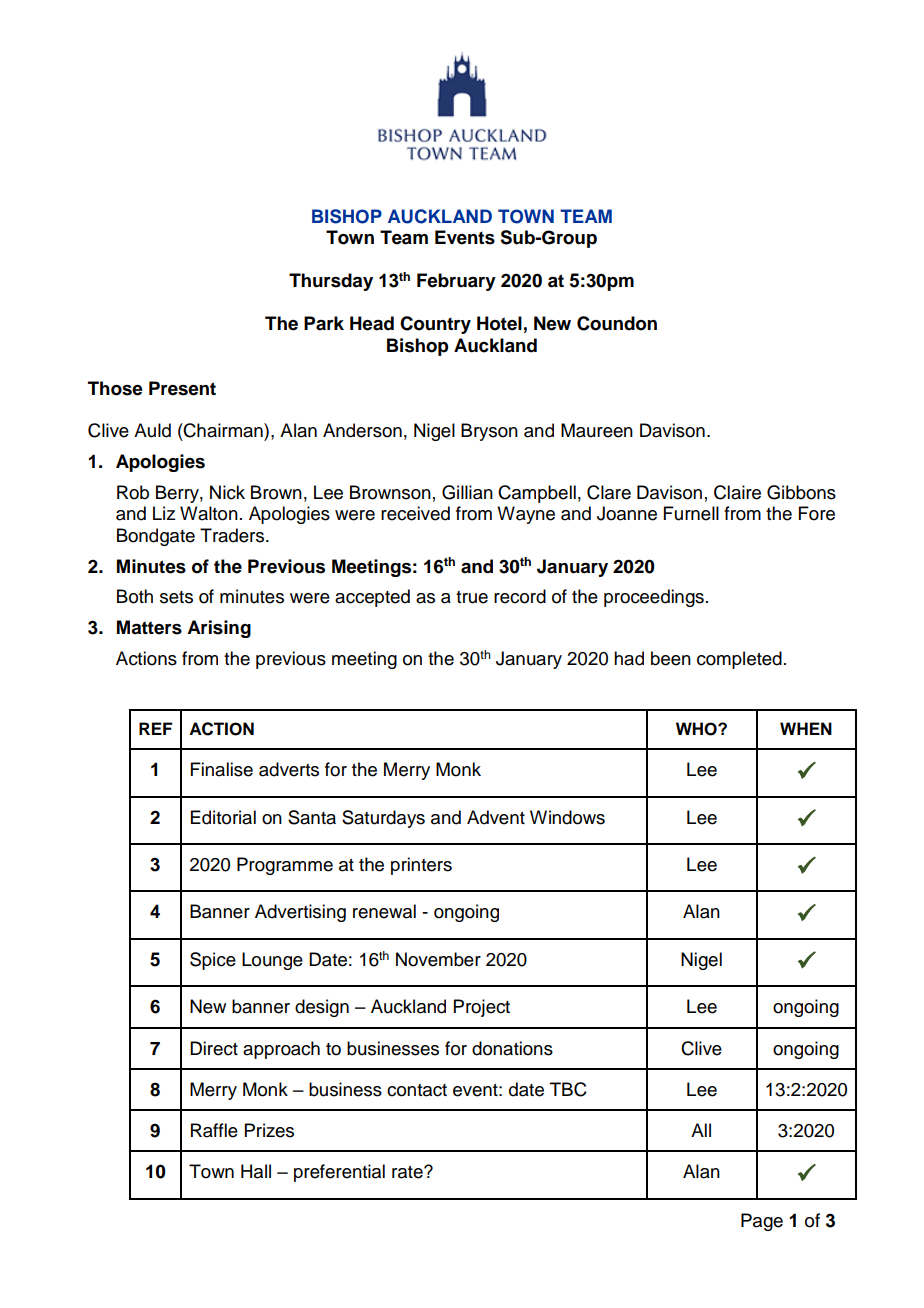 The width and height of the document is (924, 1308). Describe the element at coordinates (415, 513) in the document. I see `received` at that location.
